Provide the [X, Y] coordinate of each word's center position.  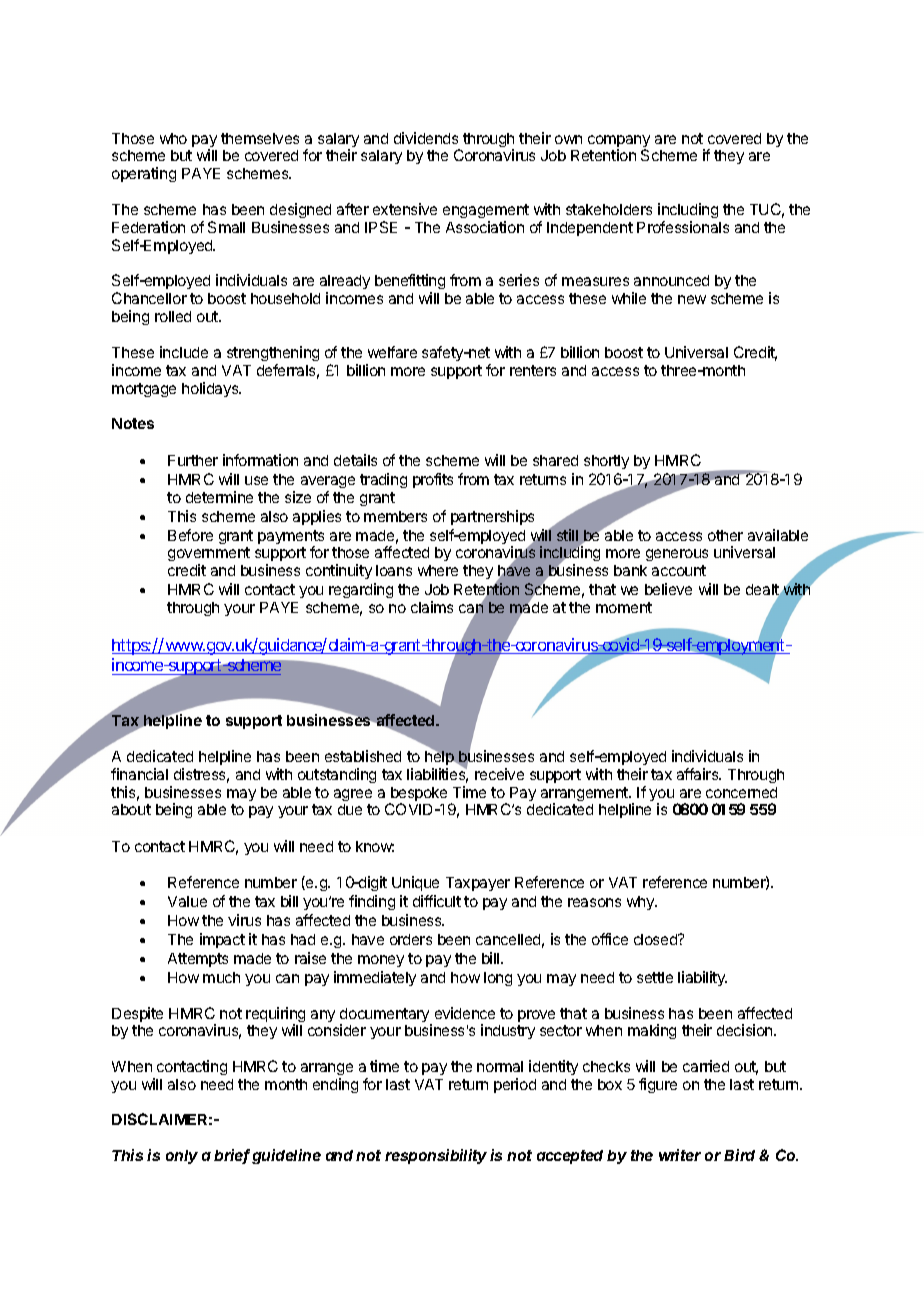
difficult [437, 901]
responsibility [436, 1156]
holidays [211, 389]
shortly [606, 462]
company [619, 142]
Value [187, 901]
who [173, 138]
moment [624, 607]
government [209, 556]
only [182, 1157]
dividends [426, 138]
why [641, 903]
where [438, 570]
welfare [392, 352]
